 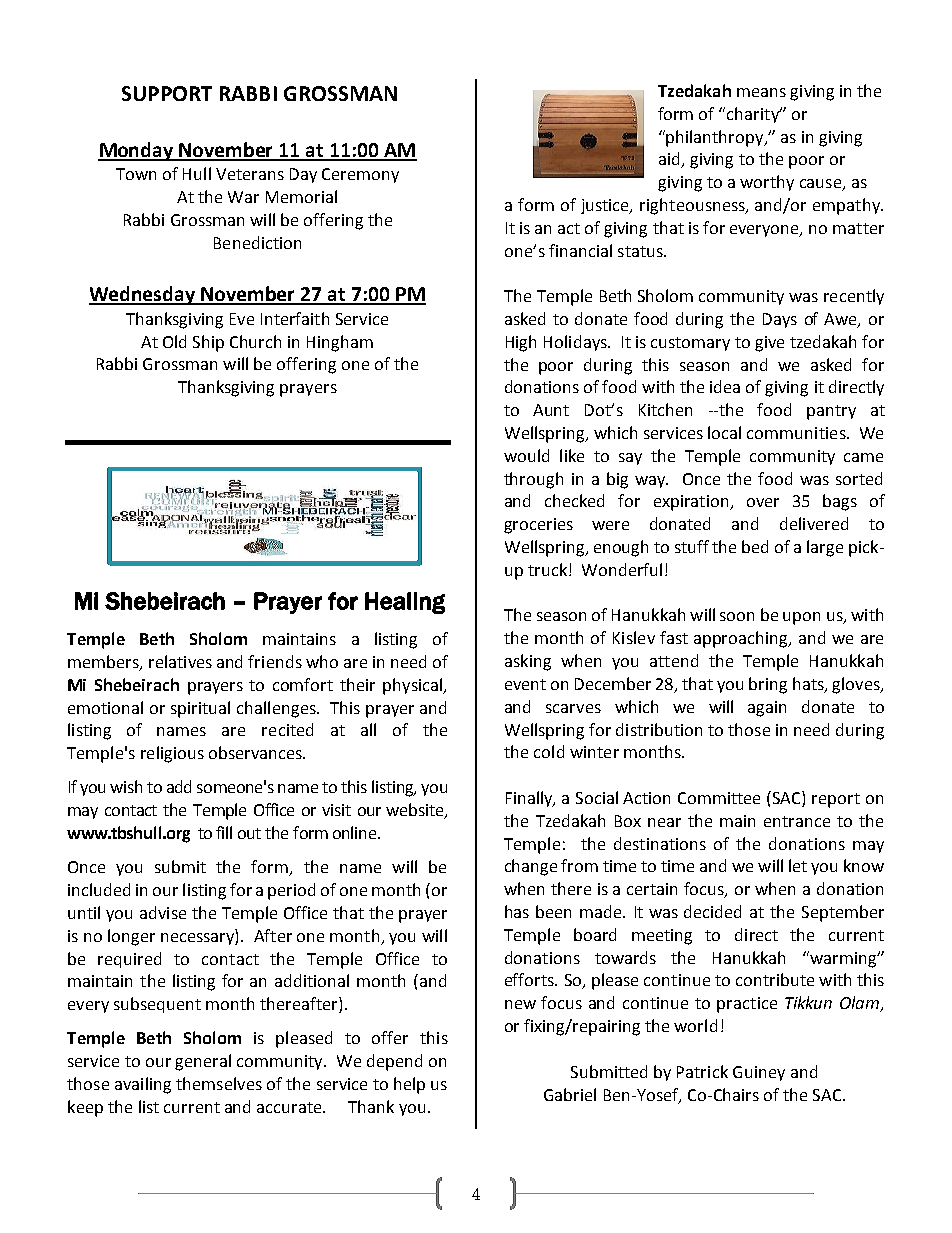 I want to click on High, so click(x=521, y=343).
